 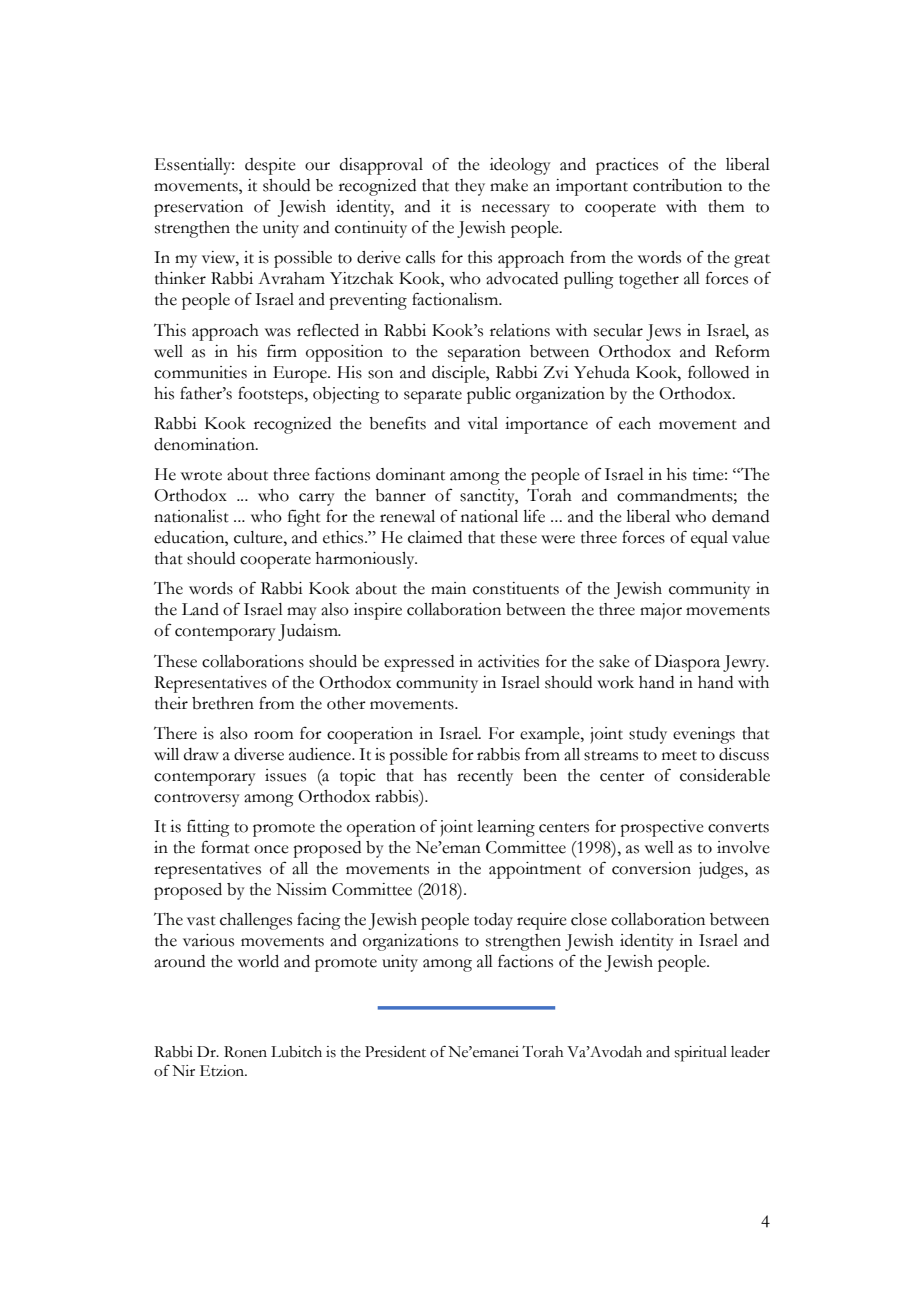 I want to click on Ronen, so click(x=245, y=1052).
